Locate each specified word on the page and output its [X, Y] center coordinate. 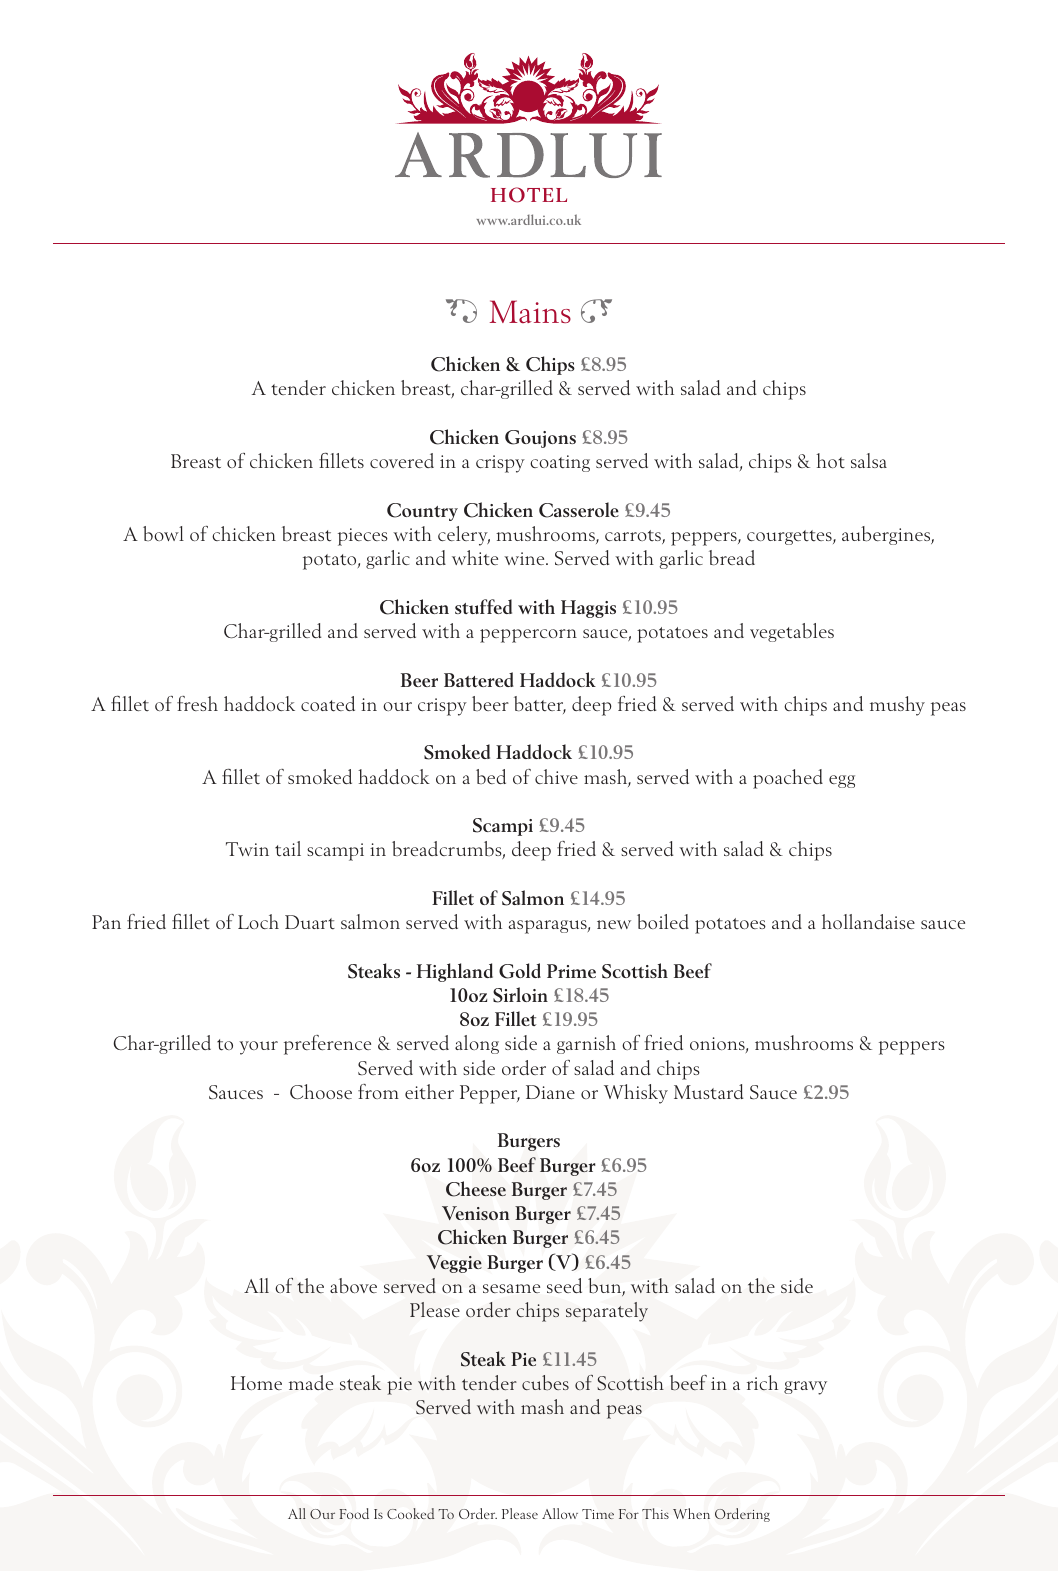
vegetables [792, 632]
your [258, 1048]
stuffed [483, 606]
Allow [560, 1513]
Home [256, 1383]
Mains [530, 311]
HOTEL [529, 195]
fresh [197, 703]
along [477, 1044]
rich [762, 1382]
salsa [869, 460]
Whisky [636, 1094]
